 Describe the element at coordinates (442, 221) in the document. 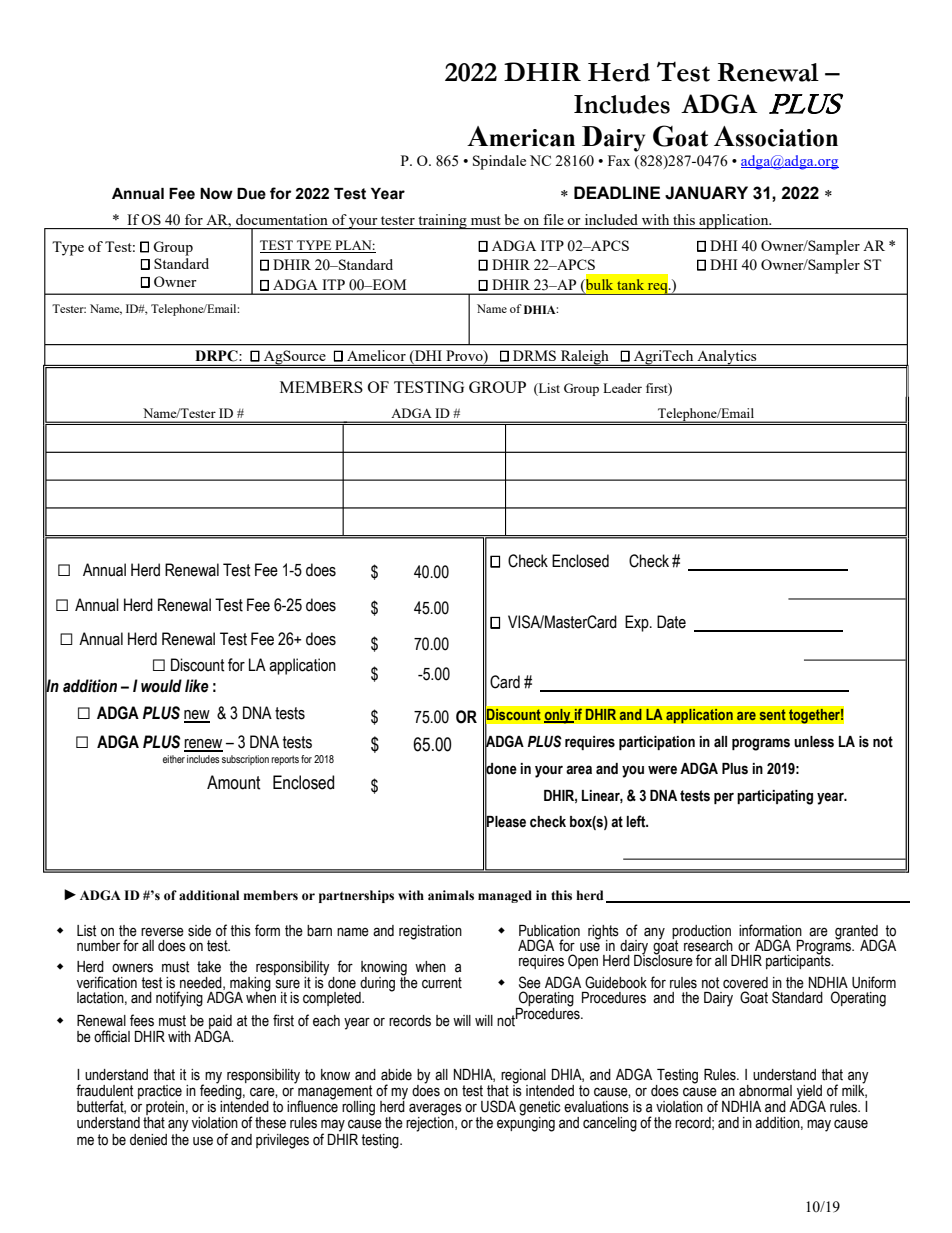

I see `training` at that location.
